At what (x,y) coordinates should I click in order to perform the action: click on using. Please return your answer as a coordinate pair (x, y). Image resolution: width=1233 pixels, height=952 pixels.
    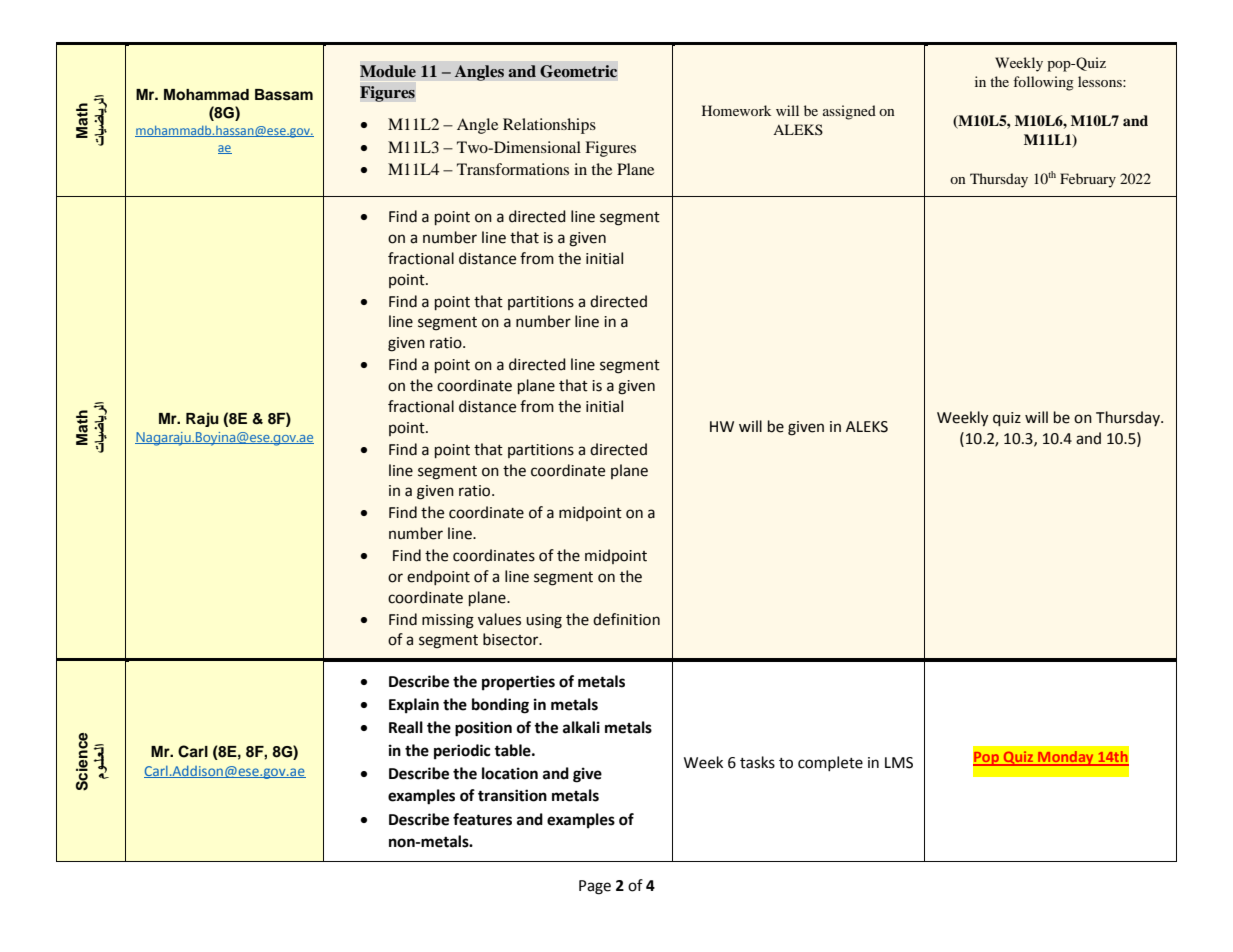
    Looking at the image, I should click on (544, 621).
